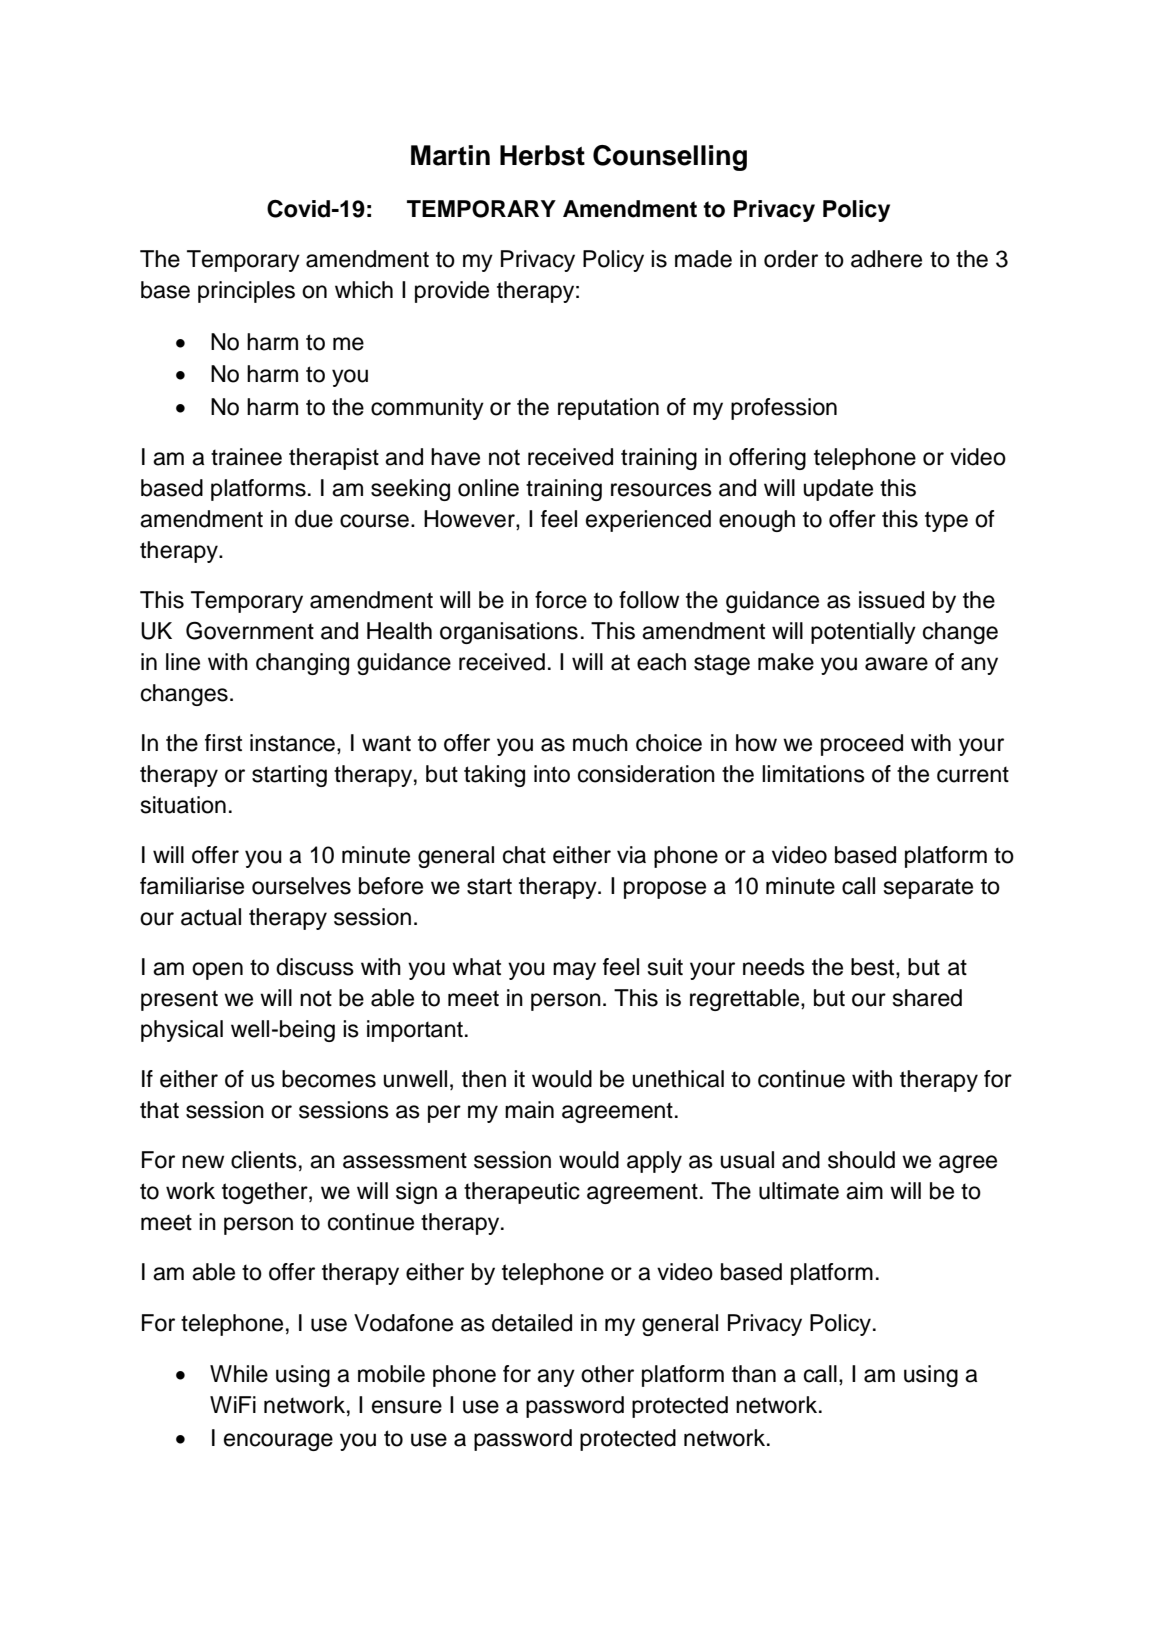 This image has height=1637, width=1158. Describe the element at coordinates (239, 1374) in the image. I see `While` at that location.
